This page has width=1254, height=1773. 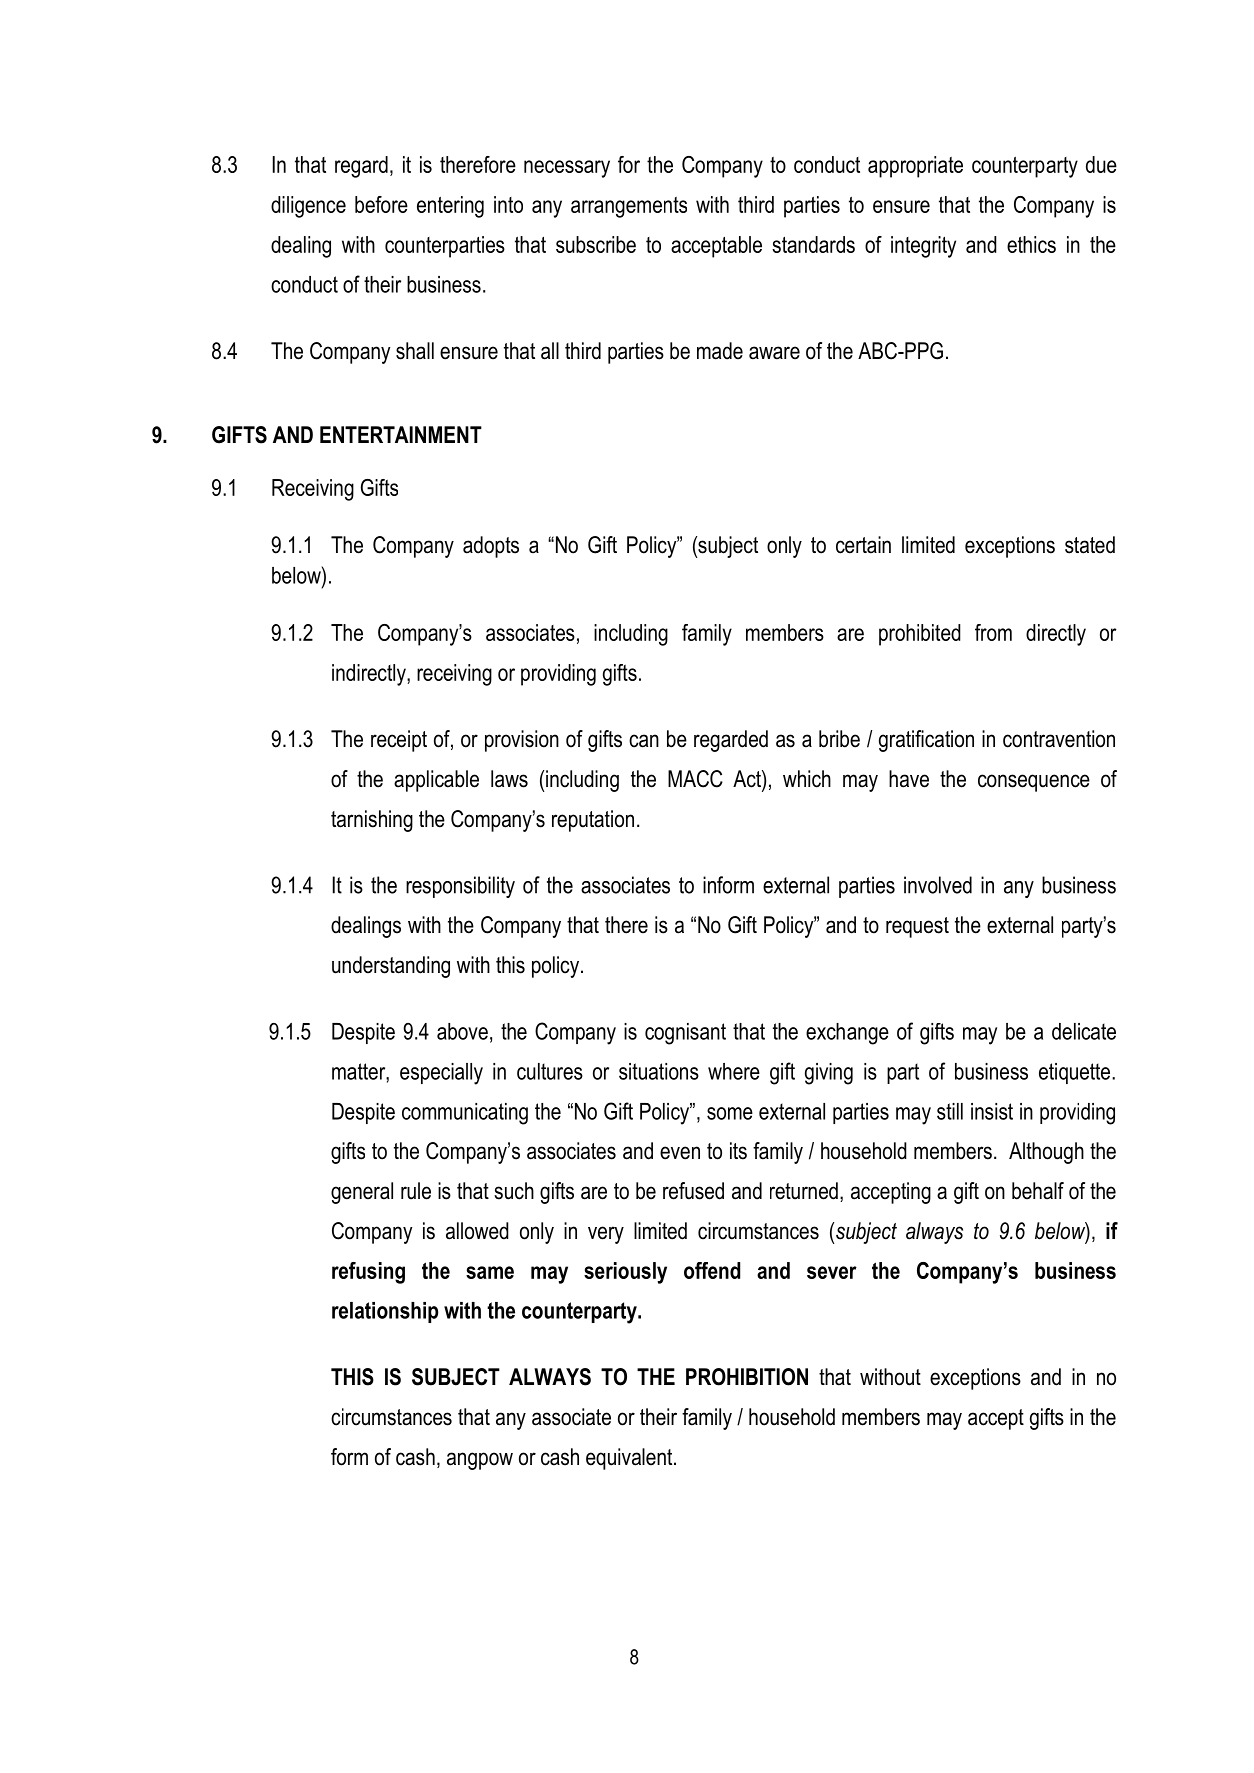 I want to click on relationship, so click(x=385, y=1312).
